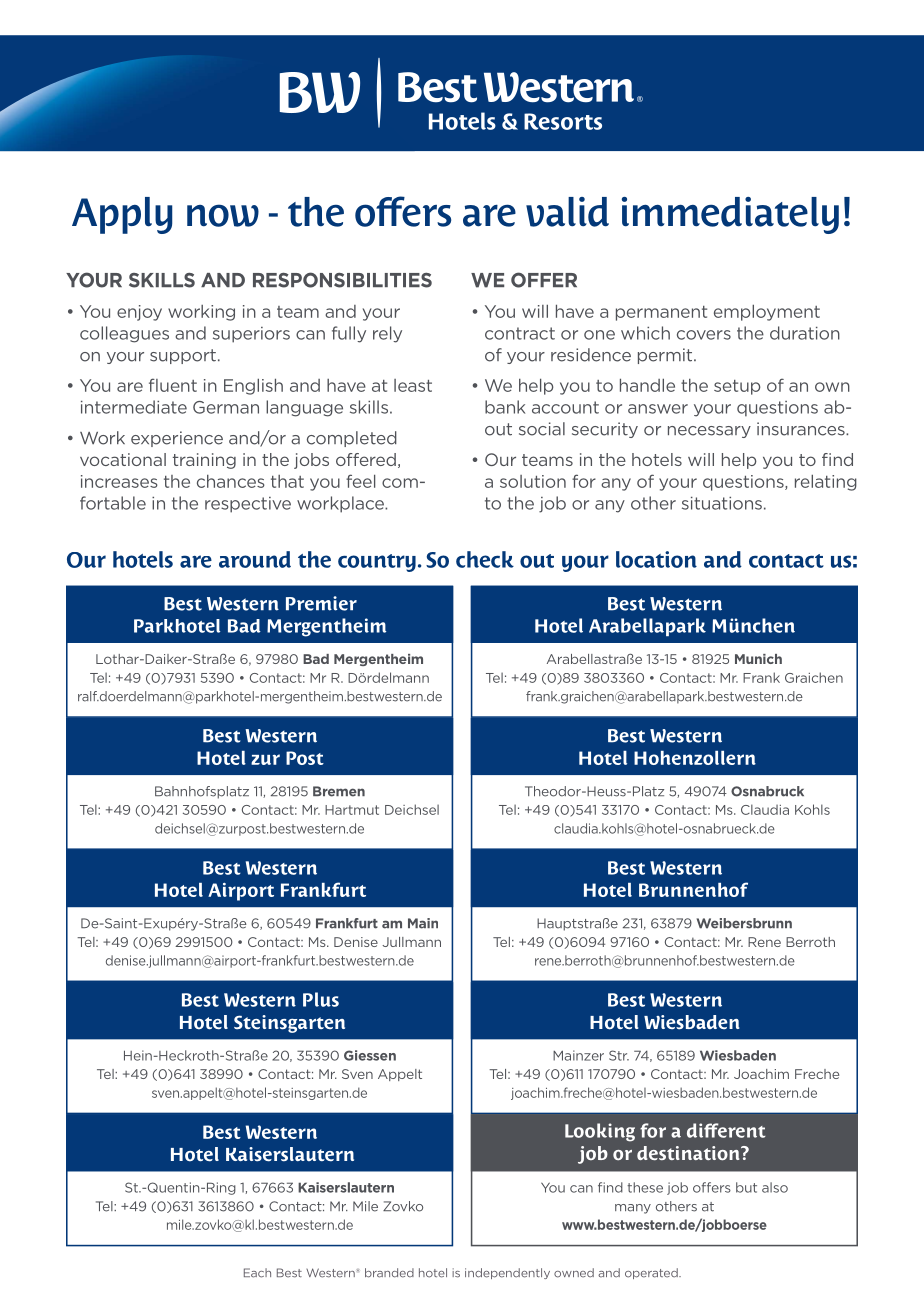  Describe the element at coordinates (485, 559) in the page. I see `check` at that location.
